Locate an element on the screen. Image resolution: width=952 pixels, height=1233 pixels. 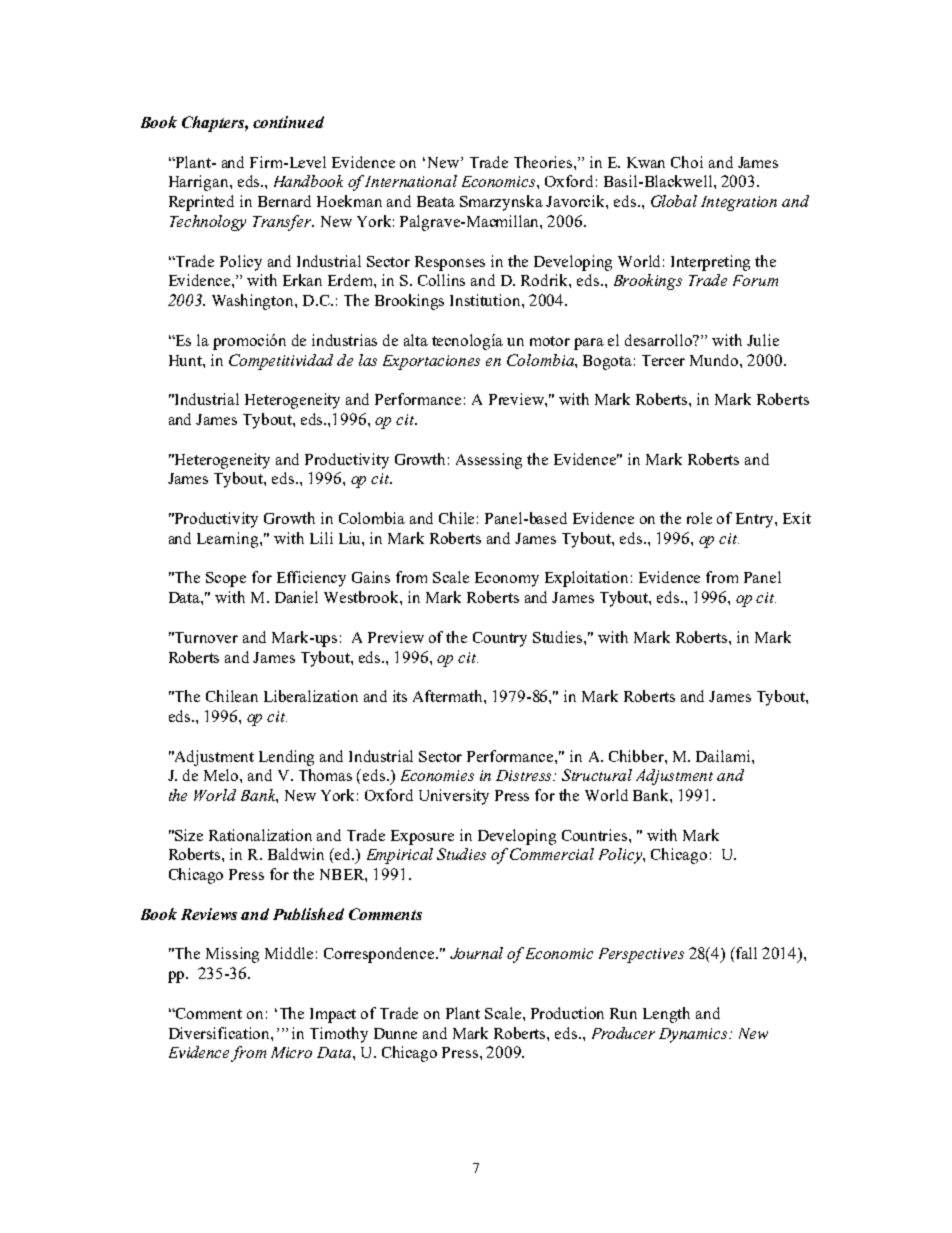
Theories is located at coordinates (544, 162).
